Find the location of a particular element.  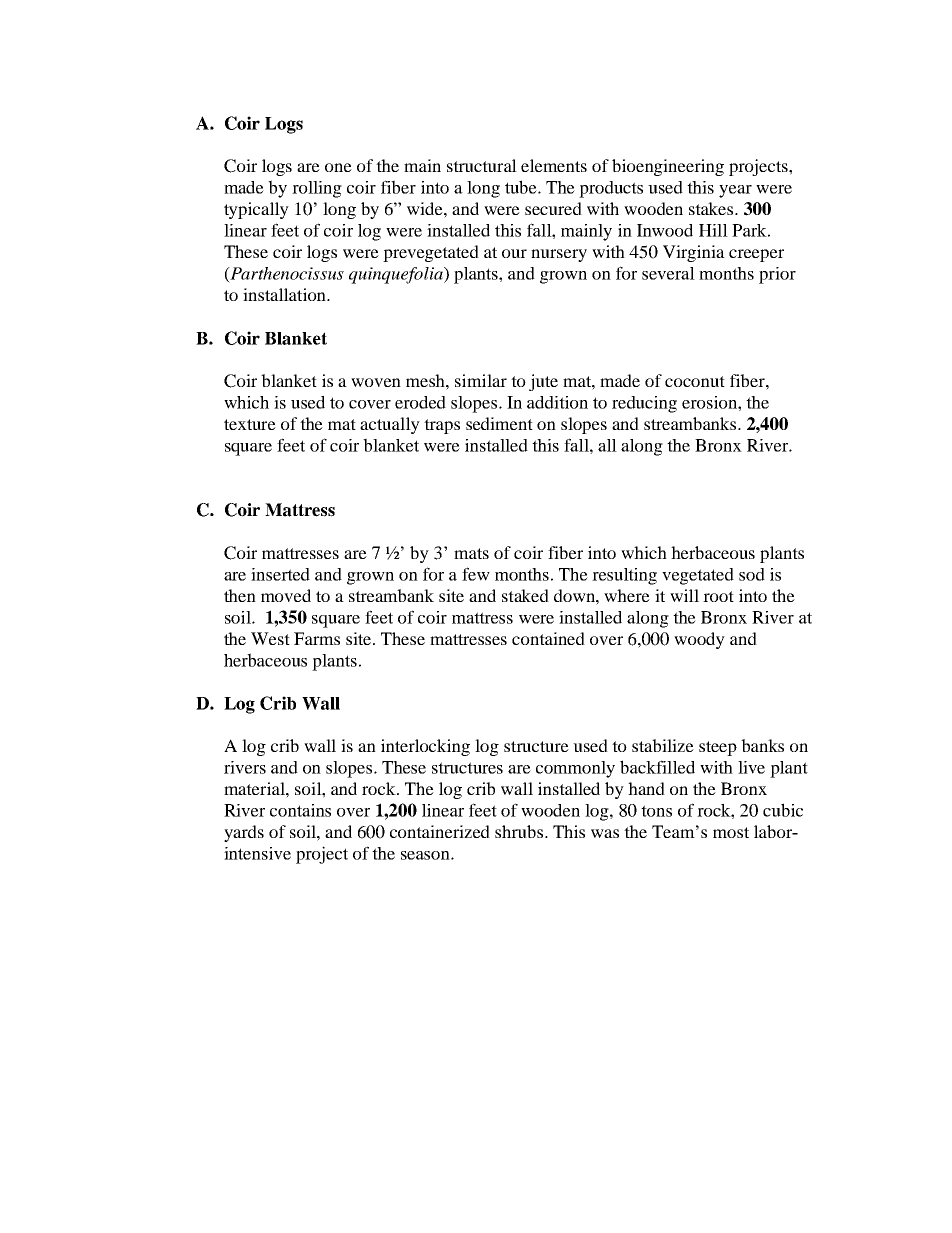

moved is located at coordinates (286, 595).
